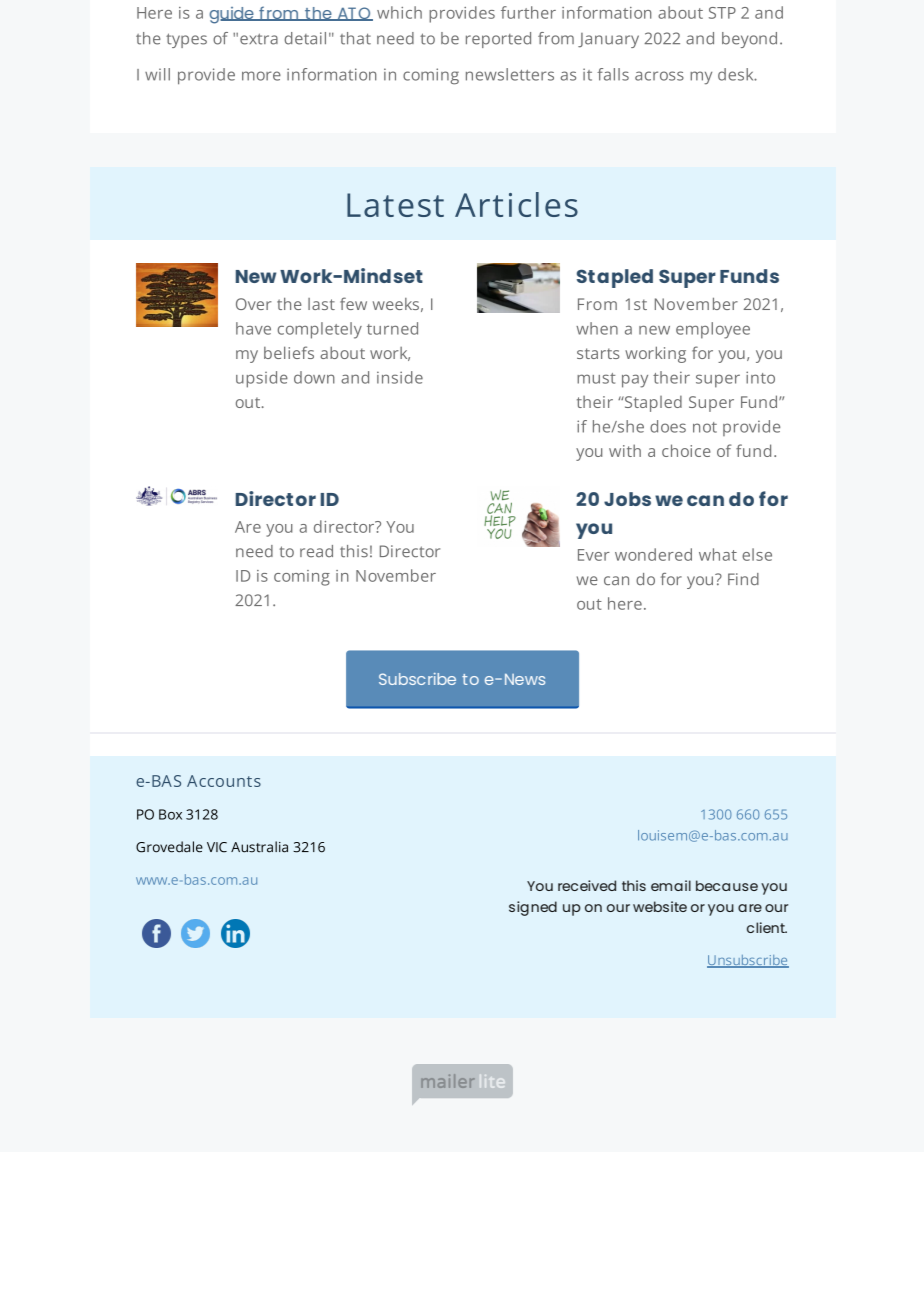 This page has height=1308, width=924. What do you see at coordinates (533, 908) in the page?
I see `signed` at bounding box center [533, 908].
